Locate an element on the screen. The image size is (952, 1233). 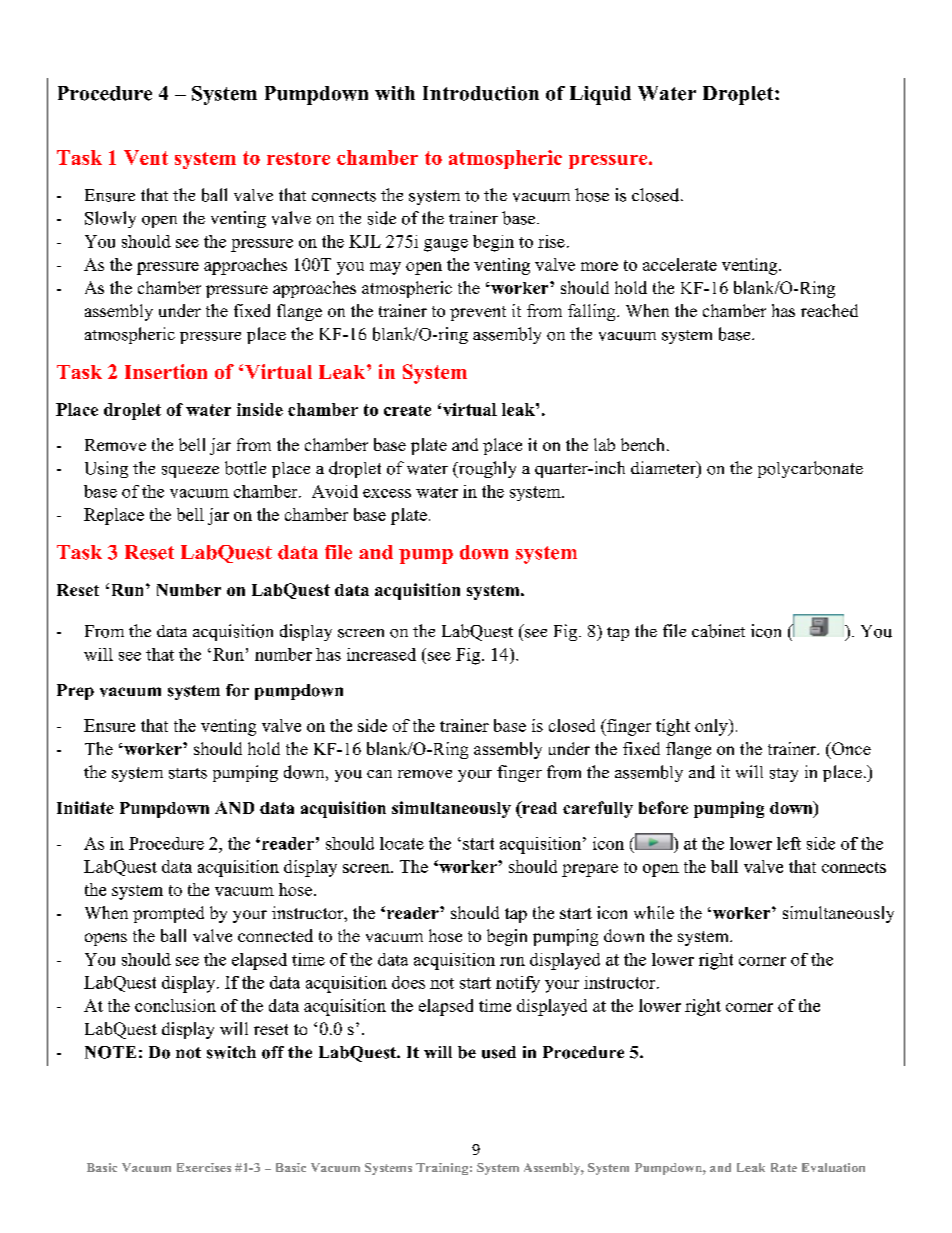
roughly is located at coordinates (486, 469).
